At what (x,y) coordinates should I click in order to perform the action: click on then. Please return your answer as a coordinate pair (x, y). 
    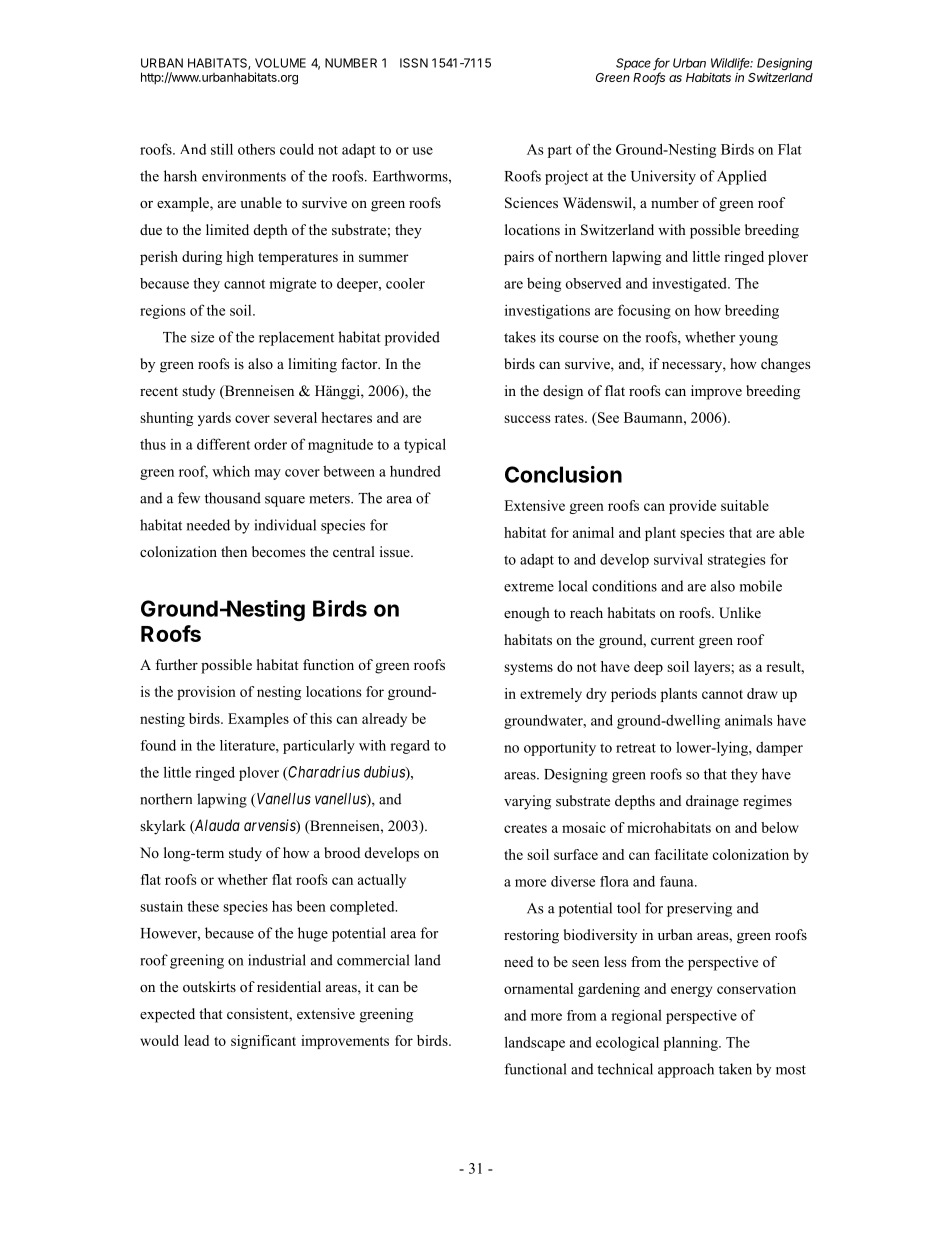
    Looking at the image, I should click on (234, 551).
